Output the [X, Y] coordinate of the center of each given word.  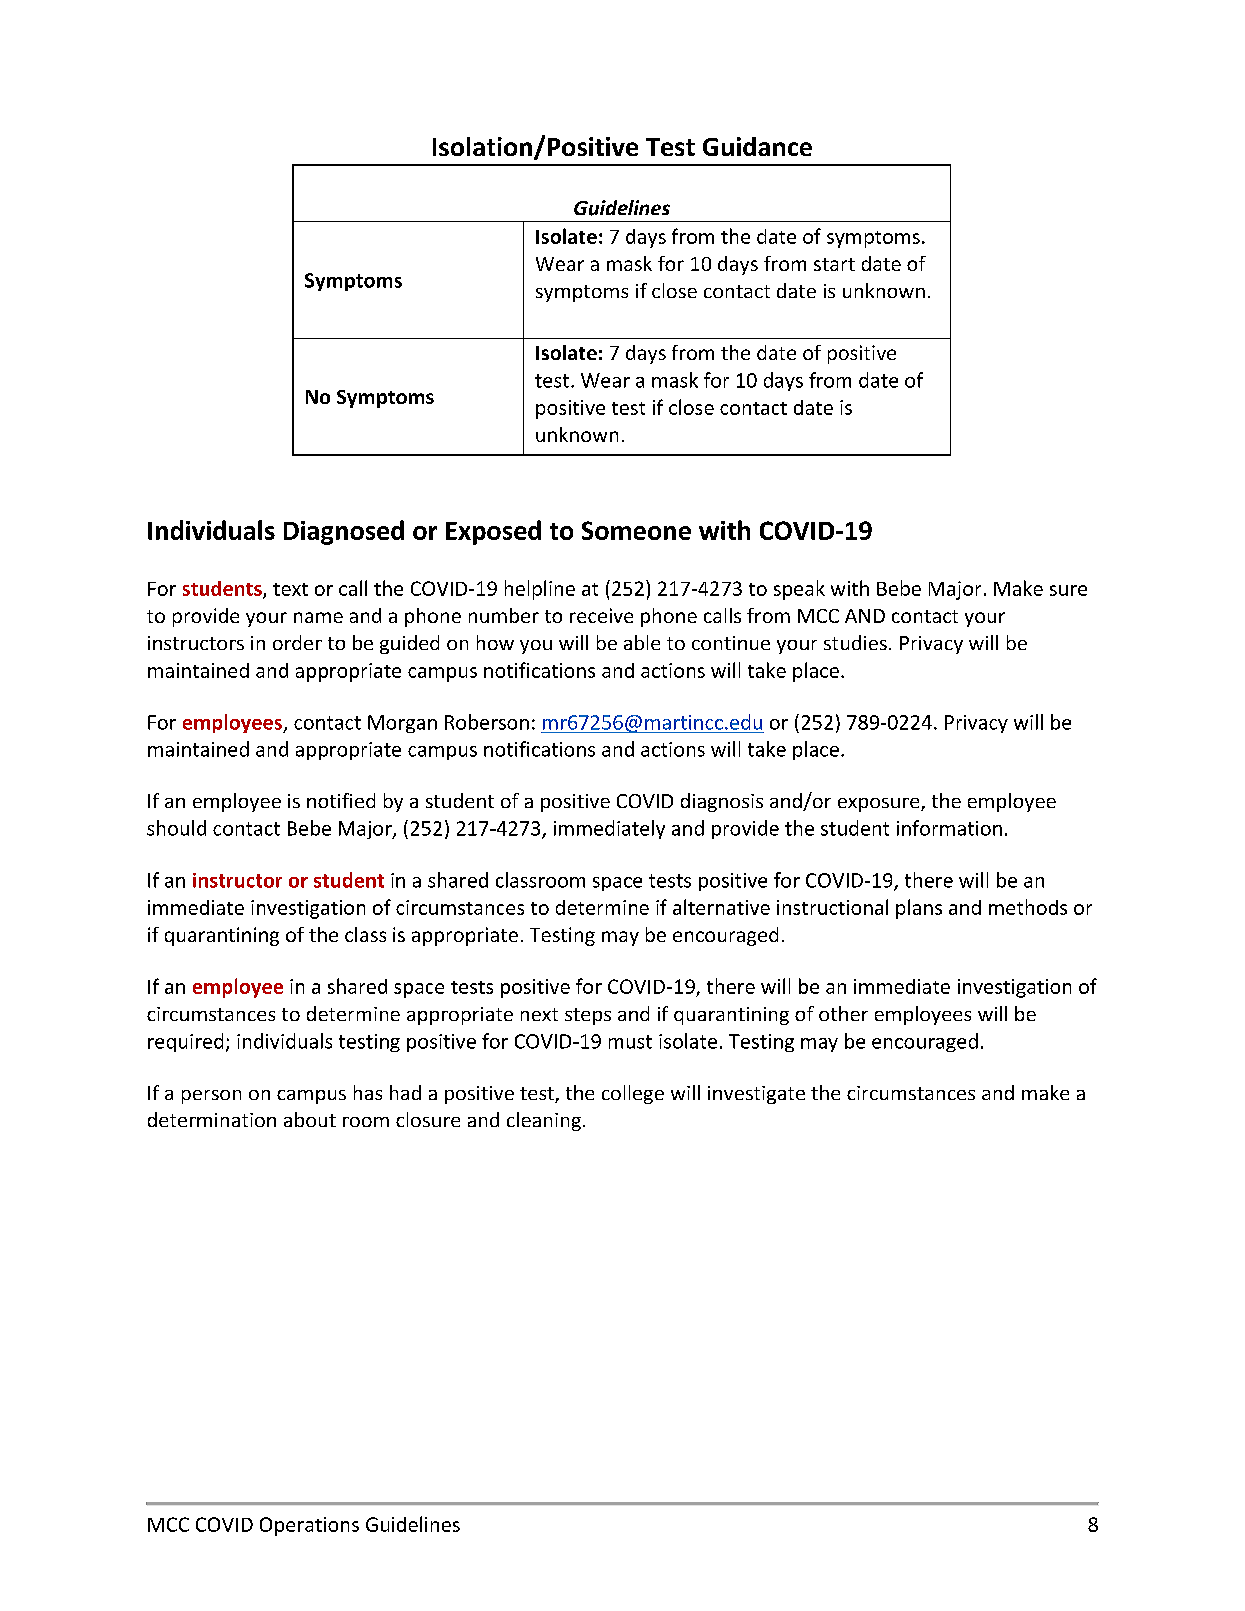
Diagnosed [344, 532]
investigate [756, 1095]
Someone [636, 530]
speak [799, 590]
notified [341, 800]
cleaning [544, 1121]
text [290, 589]
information [949, 828]
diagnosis [722, 802]
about [310, 1119]
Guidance [757, 146]
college [633, 1094]
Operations [309, 1526]
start [834, 264]
